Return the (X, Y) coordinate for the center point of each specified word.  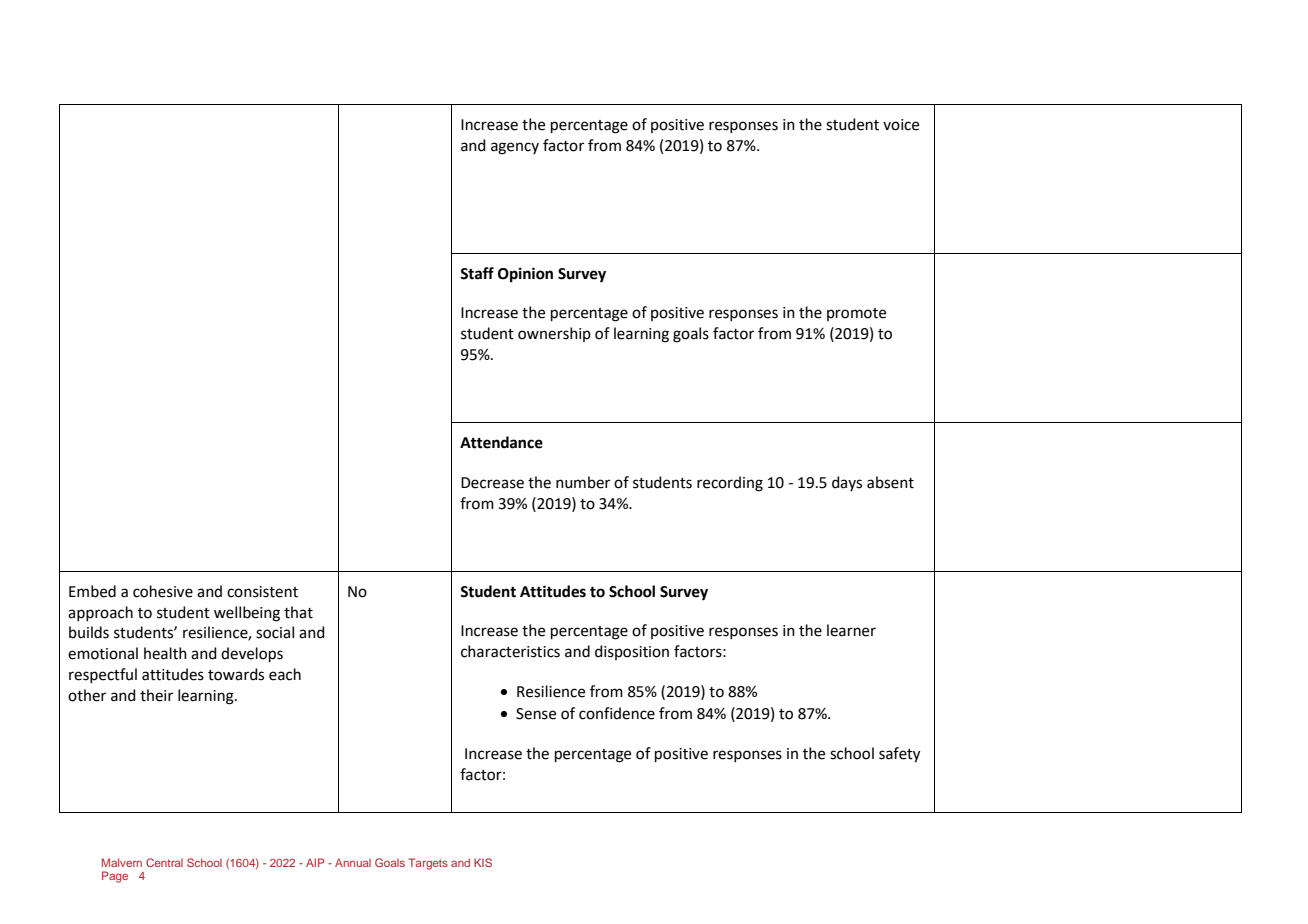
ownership (554, 334)
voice (901, 125)
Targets (428, 864)
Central (164, 862)
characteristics (510, 651)
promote (856, 314)
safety (899, 755)
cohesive (163, 591)
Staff (477, 273)
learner (851, 630)
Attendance (501, 442)
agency (515, 148)
